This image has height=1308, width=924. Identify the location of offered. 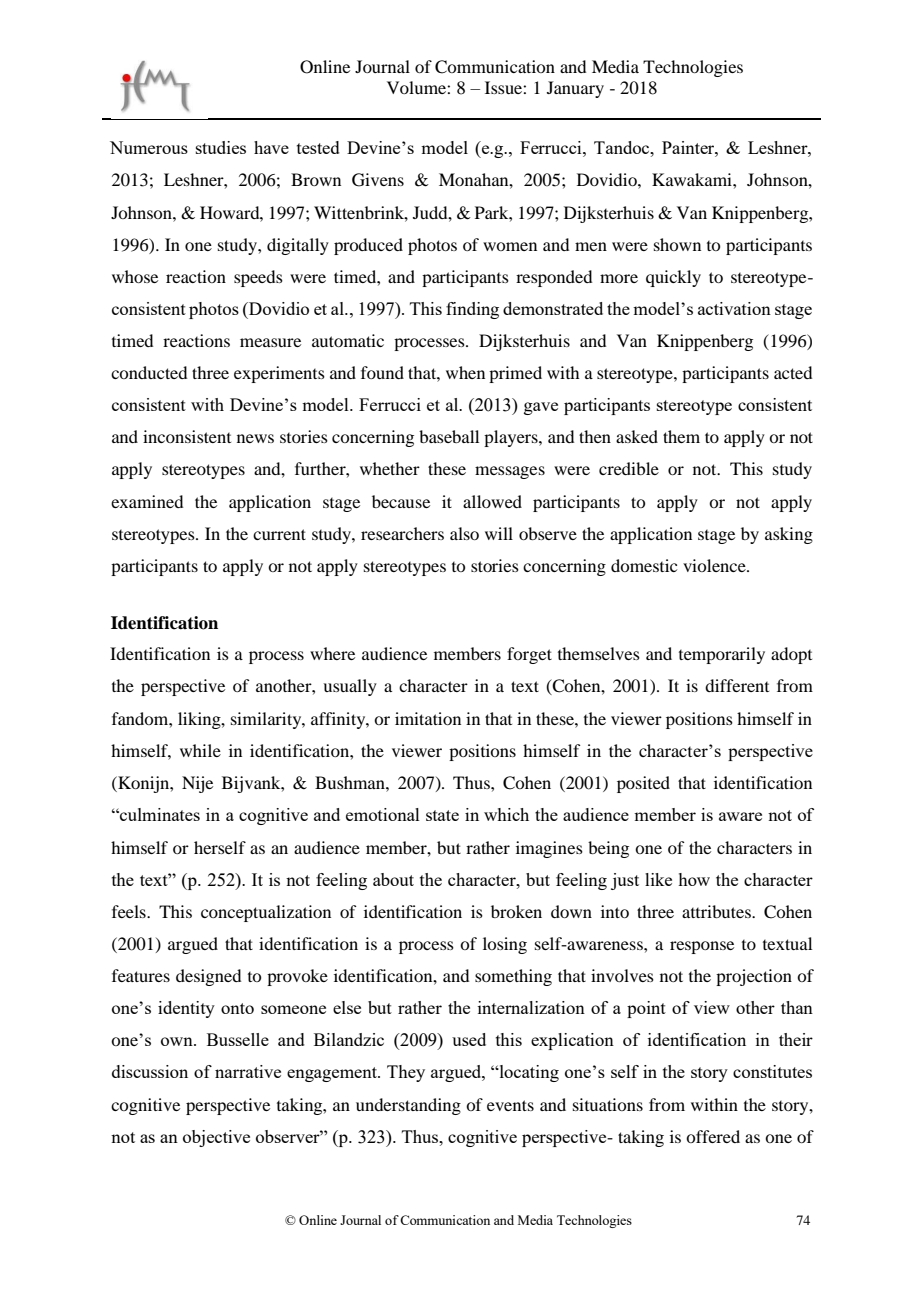
(713, 1136).
